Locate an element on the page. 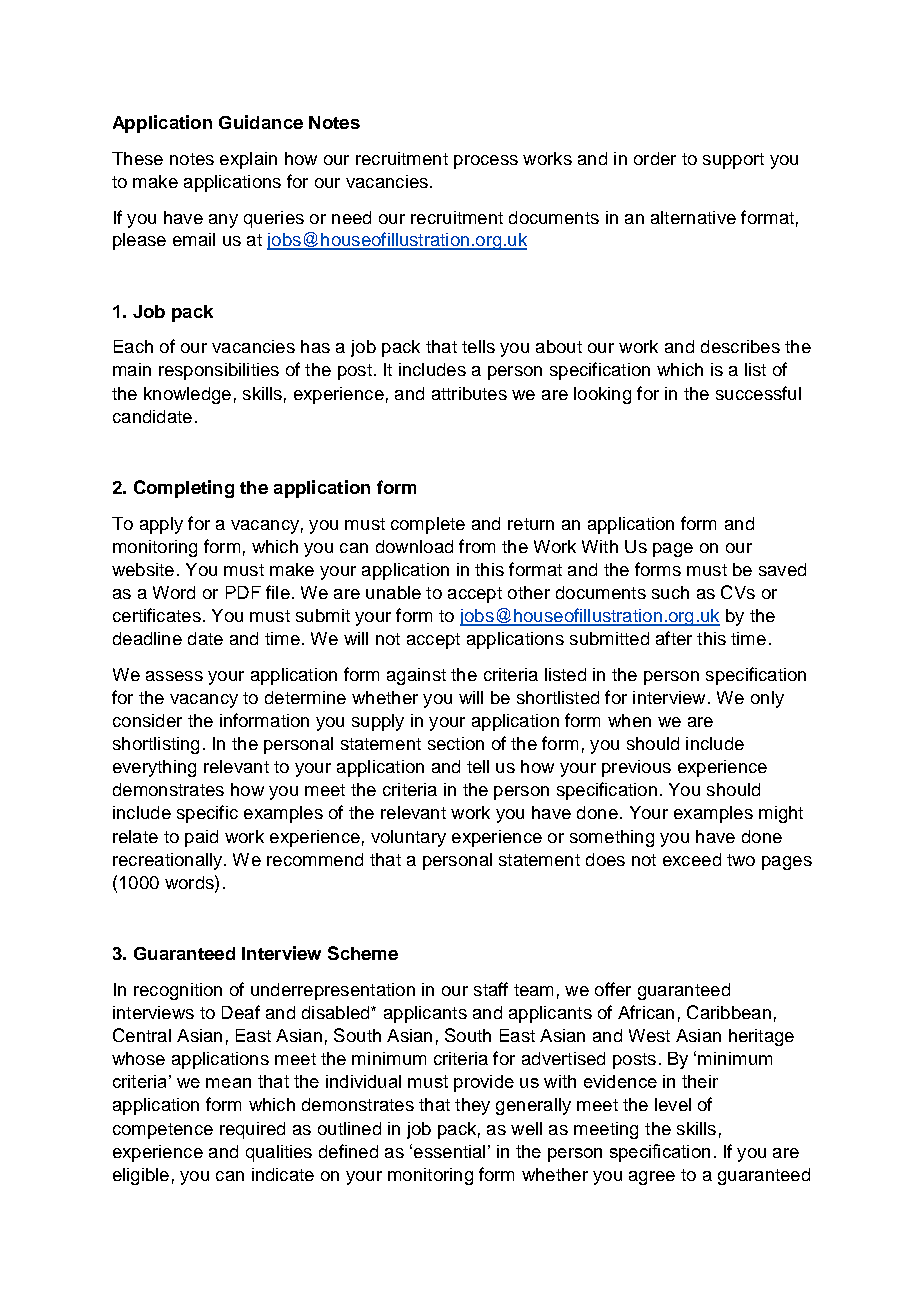  required is located at coordinates (252, 1130).
